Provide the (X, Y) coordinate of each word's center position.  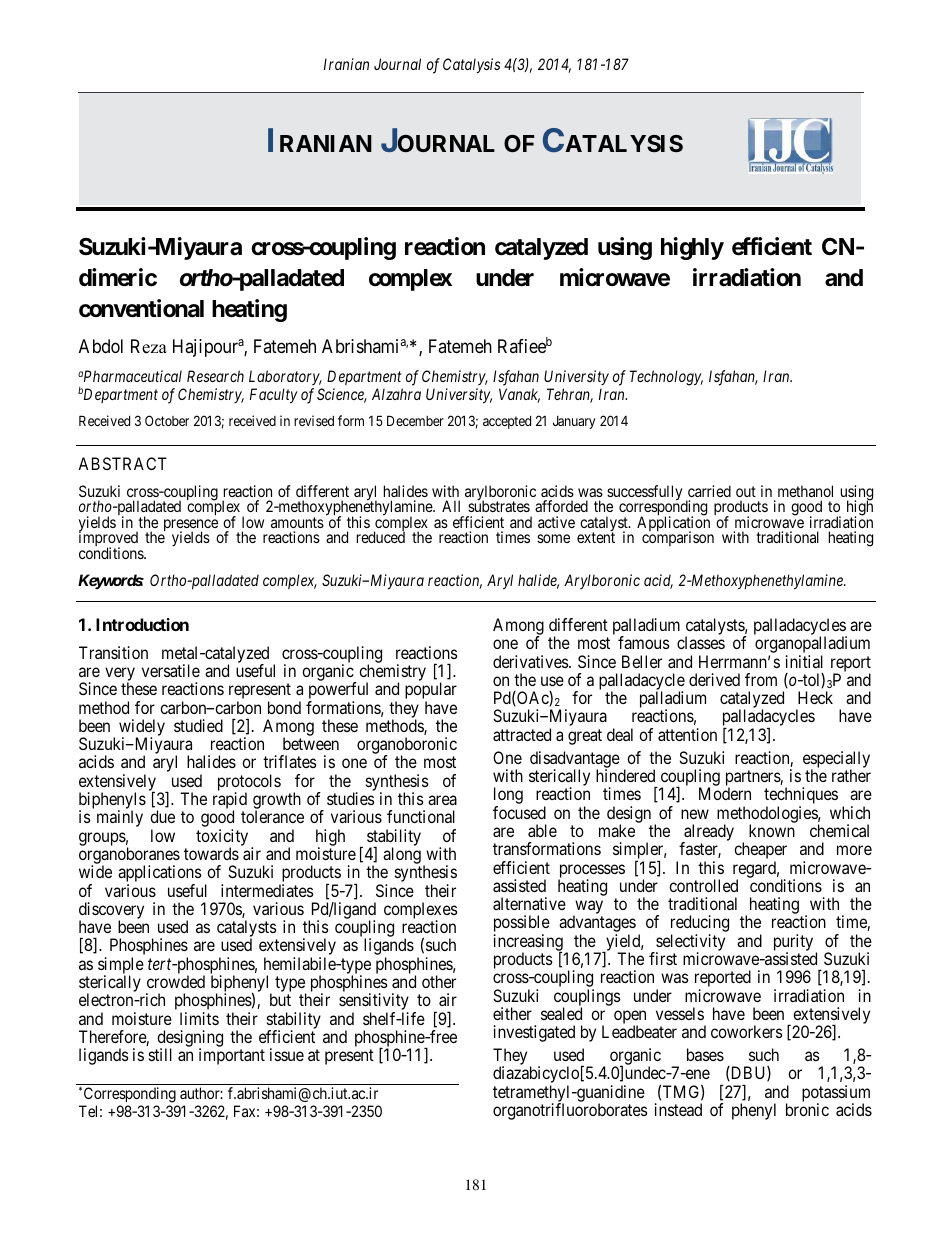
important (232, 1056)
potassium (836, 1094)
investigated (534, 1033)
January (574, 422)
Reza (149, 346)
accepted (507, 422)
